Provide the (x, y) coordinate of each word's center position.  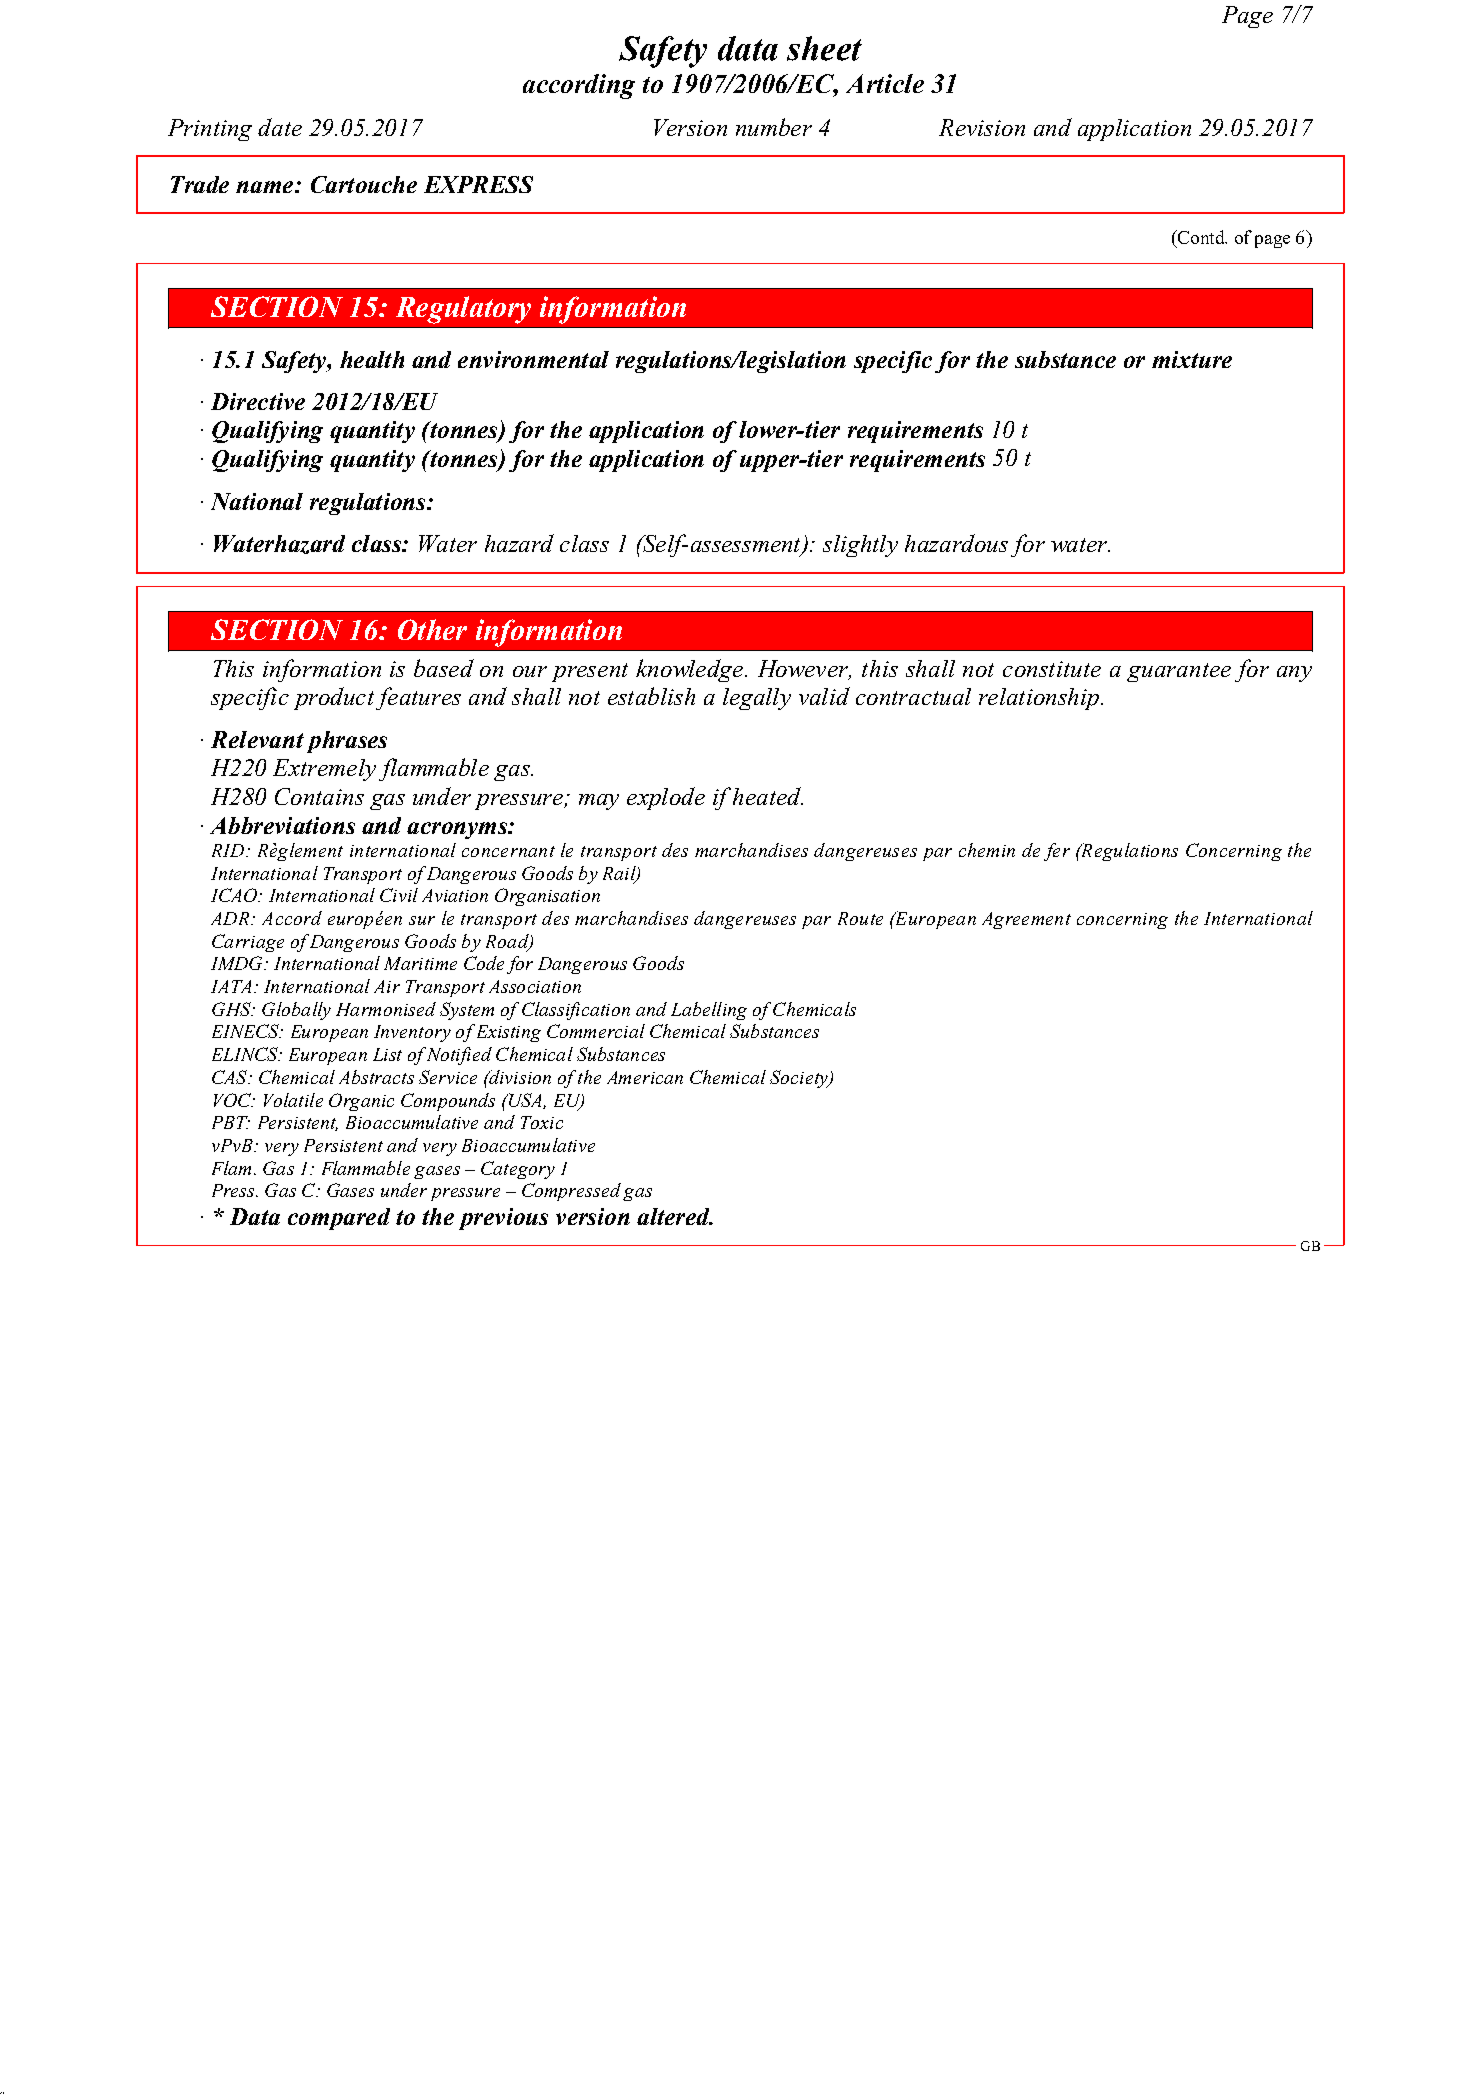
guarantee (1179, 672)
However (804, 669)
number (774, 127)
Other (432, 629)
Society (800, 1079)
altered (674, 1216)
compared (339, 1219)
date (280, 127)
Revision (982, 127)
